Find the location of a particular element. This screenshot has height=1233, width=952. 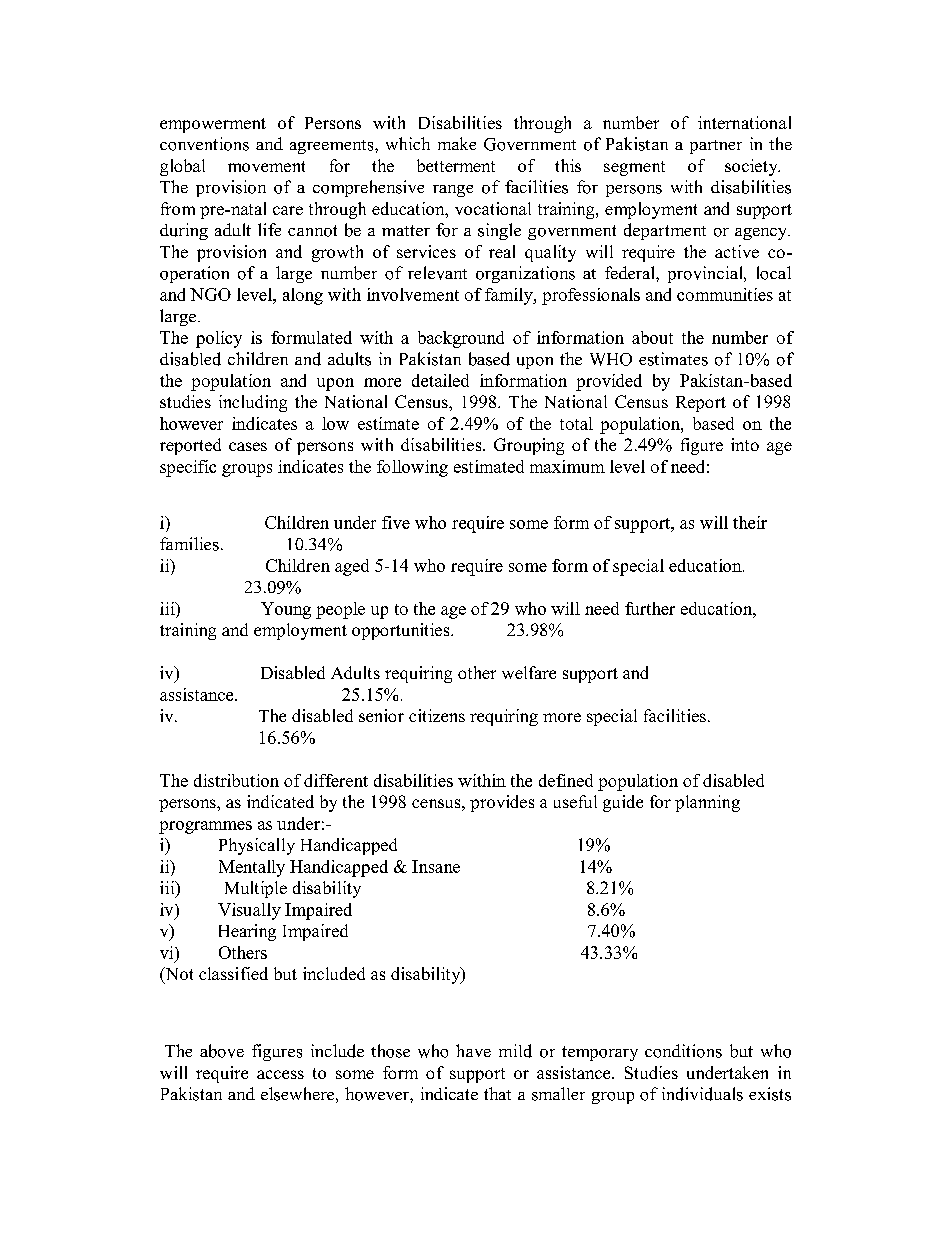

provides is located at coordinates (502, 803).
